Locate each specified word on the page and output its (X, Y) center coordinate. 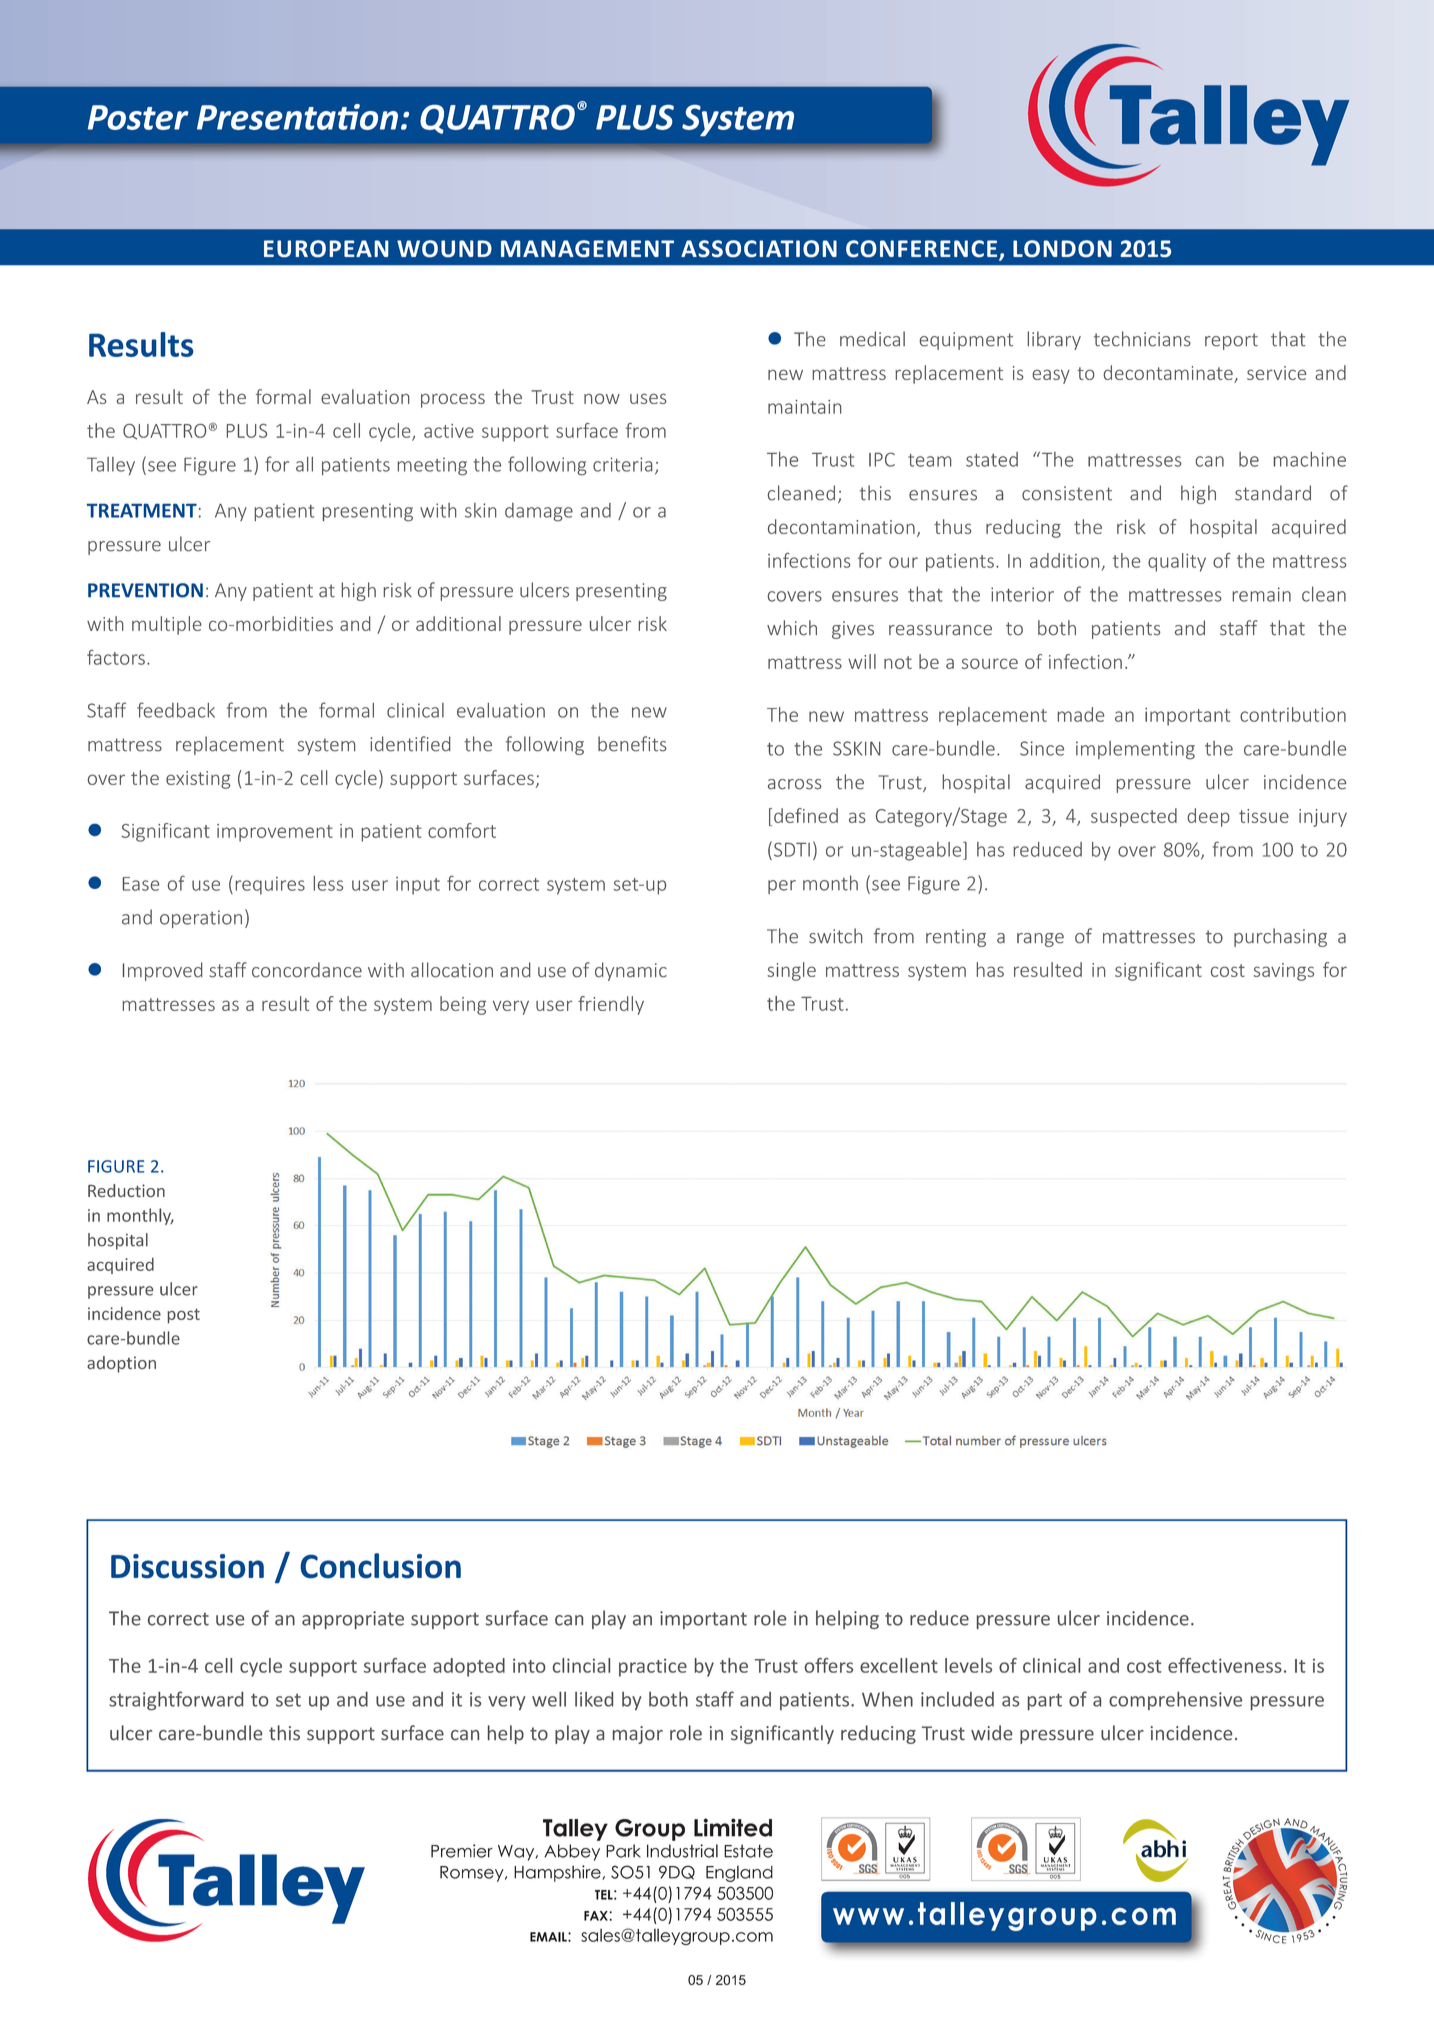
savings (1284, 972)
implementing (1135, 750)
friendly (611, 1005)
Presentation (297, 117)
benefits (632, 744)
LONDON (1062, 248)
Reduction (126, 1190)
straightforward (176, 1700)
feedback (176, 710)
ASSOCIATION (759, 248)
